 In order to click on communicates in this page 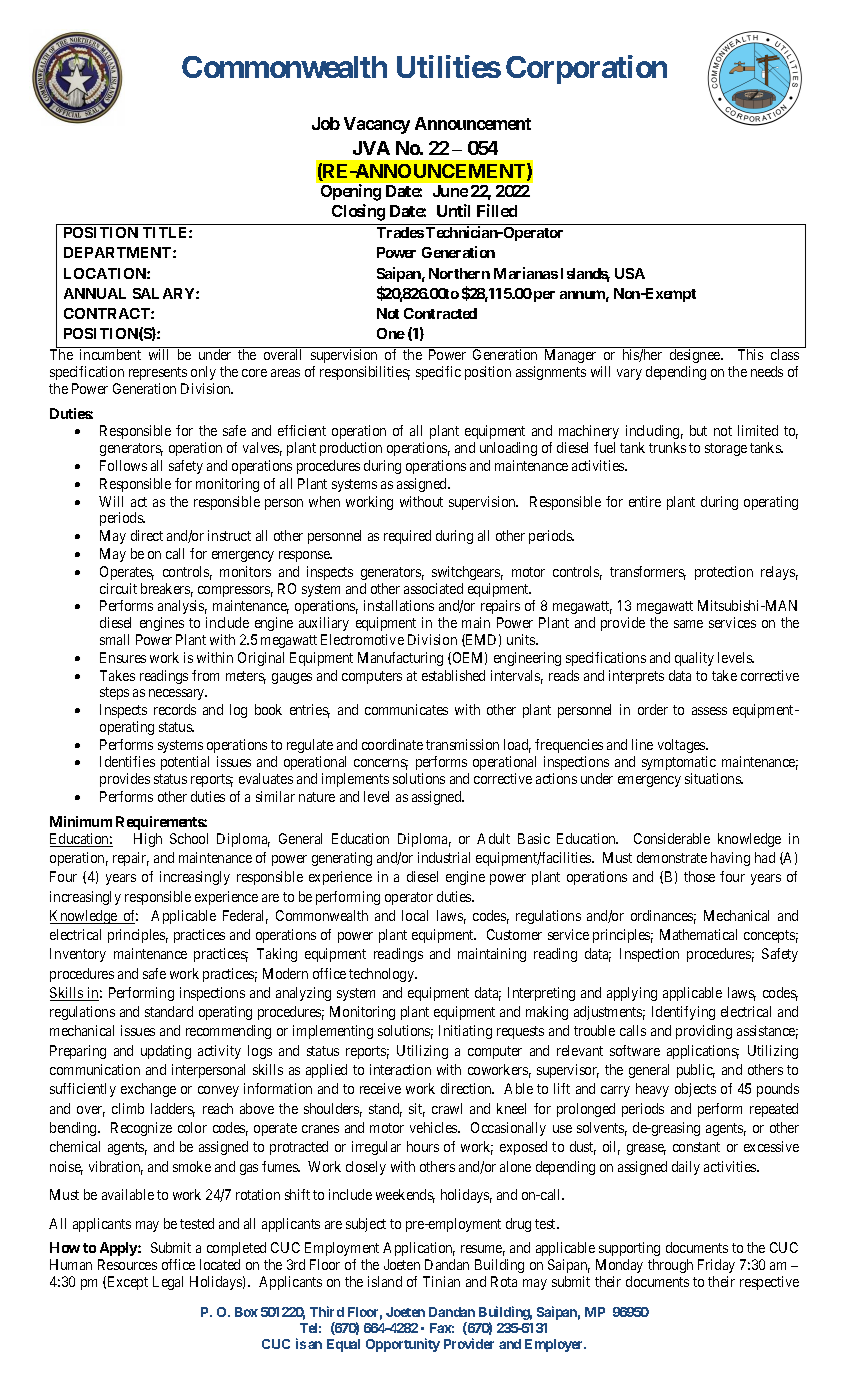, I will do `click(406, 709)`.
